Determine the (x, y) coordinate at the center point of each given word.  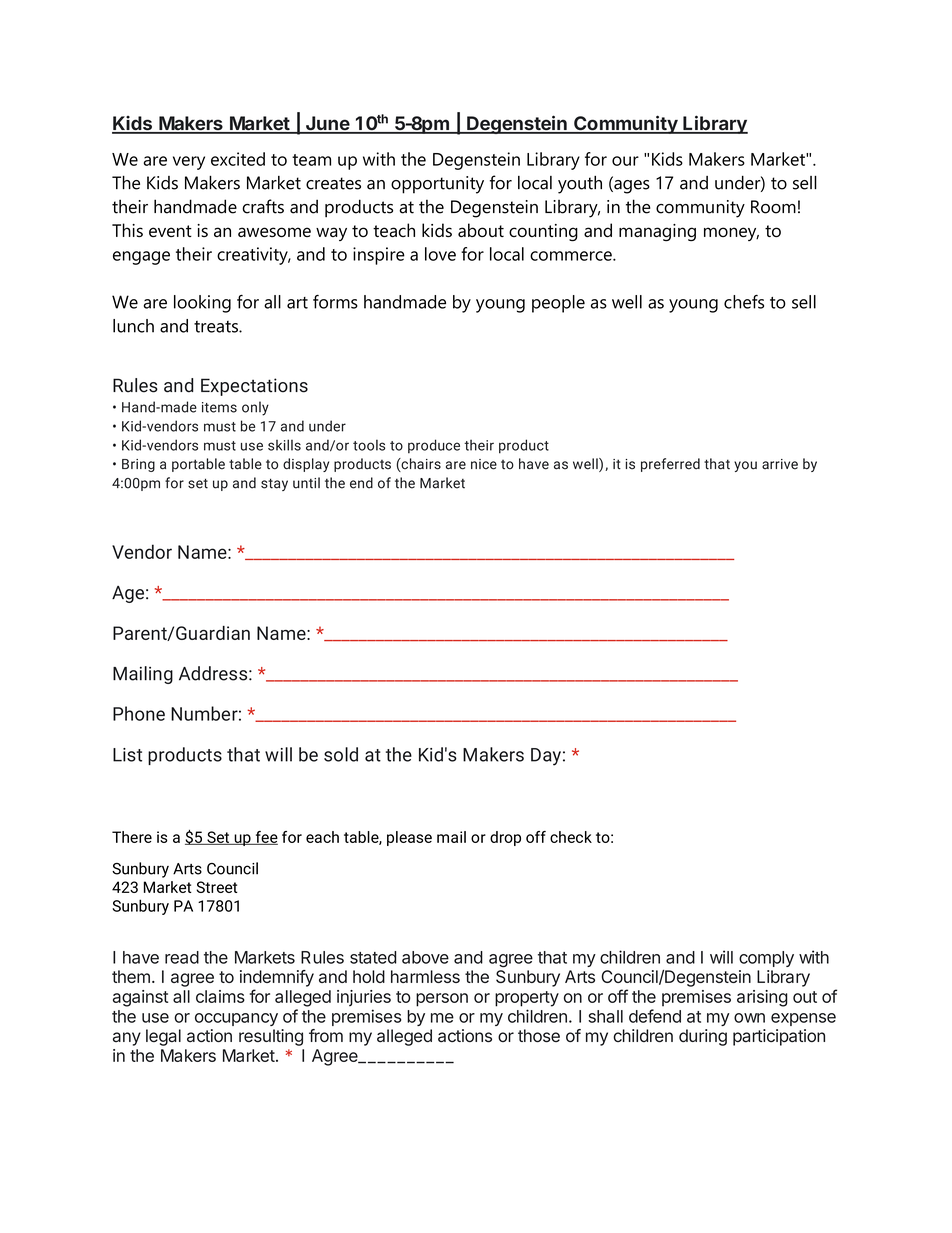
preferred (670, 465)
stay (274, 485)
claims (220, 996)
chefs (744, 302)
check (571, 837)
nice (484, 464)
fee (265, 838)
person (442, 1000)
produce (434, 446)
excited (238, 159)
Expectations (254, 387)
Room (773, 207)
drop (505, 838)
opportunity (437, 185)
